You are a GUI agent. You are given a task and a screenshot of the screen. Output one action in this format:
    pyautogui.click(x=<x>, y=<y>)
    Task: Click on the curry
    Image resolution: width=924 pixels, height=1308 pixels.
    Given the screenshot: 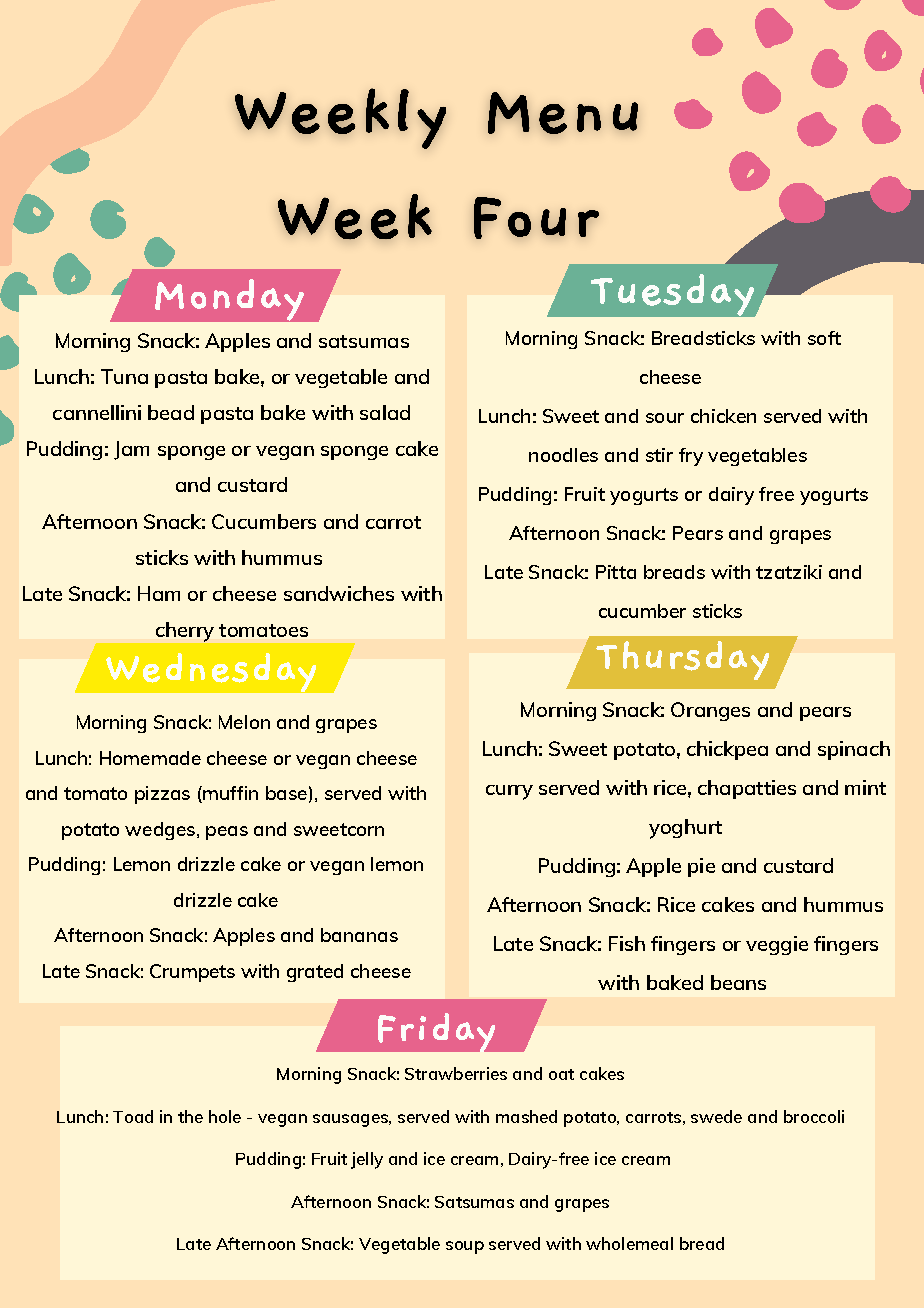 What is the action you would take?
    pyautogui.click(x=509, y=792)
